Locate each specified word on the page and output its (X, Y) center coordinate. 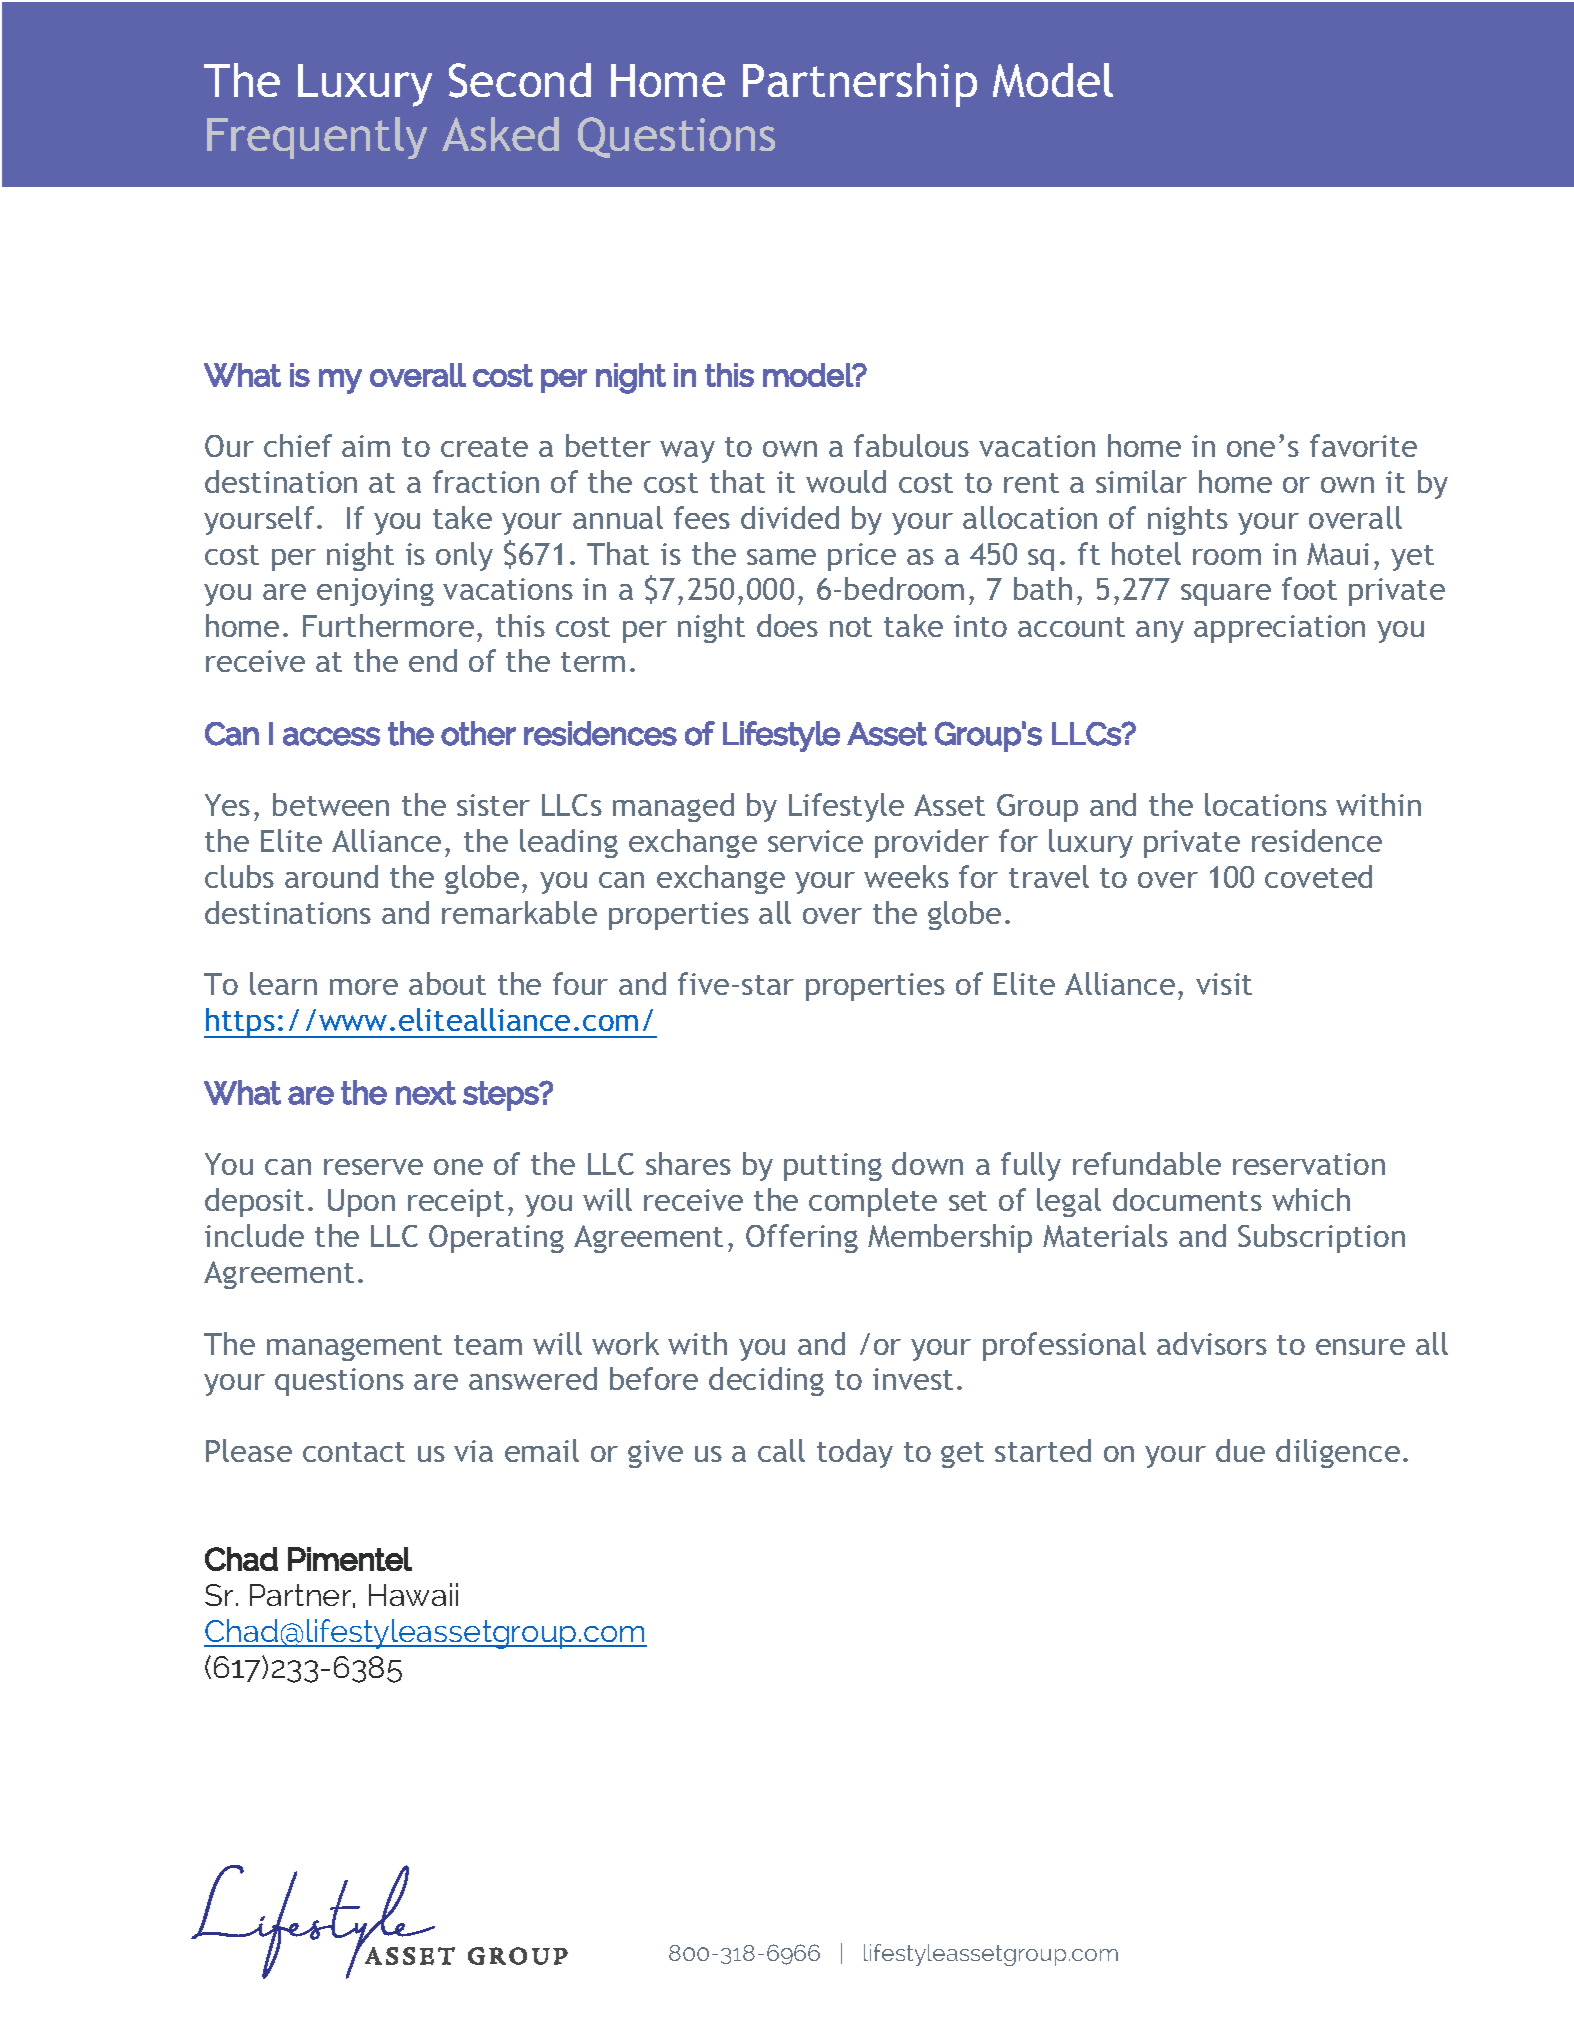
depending (1006, 457)
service (815, 841)
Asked (500, 134)
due (1240, 1450)
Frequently (317, 138)
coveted (1318, 876)
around (331, 876)
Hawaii (413, 1594)
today (855, 1453)
